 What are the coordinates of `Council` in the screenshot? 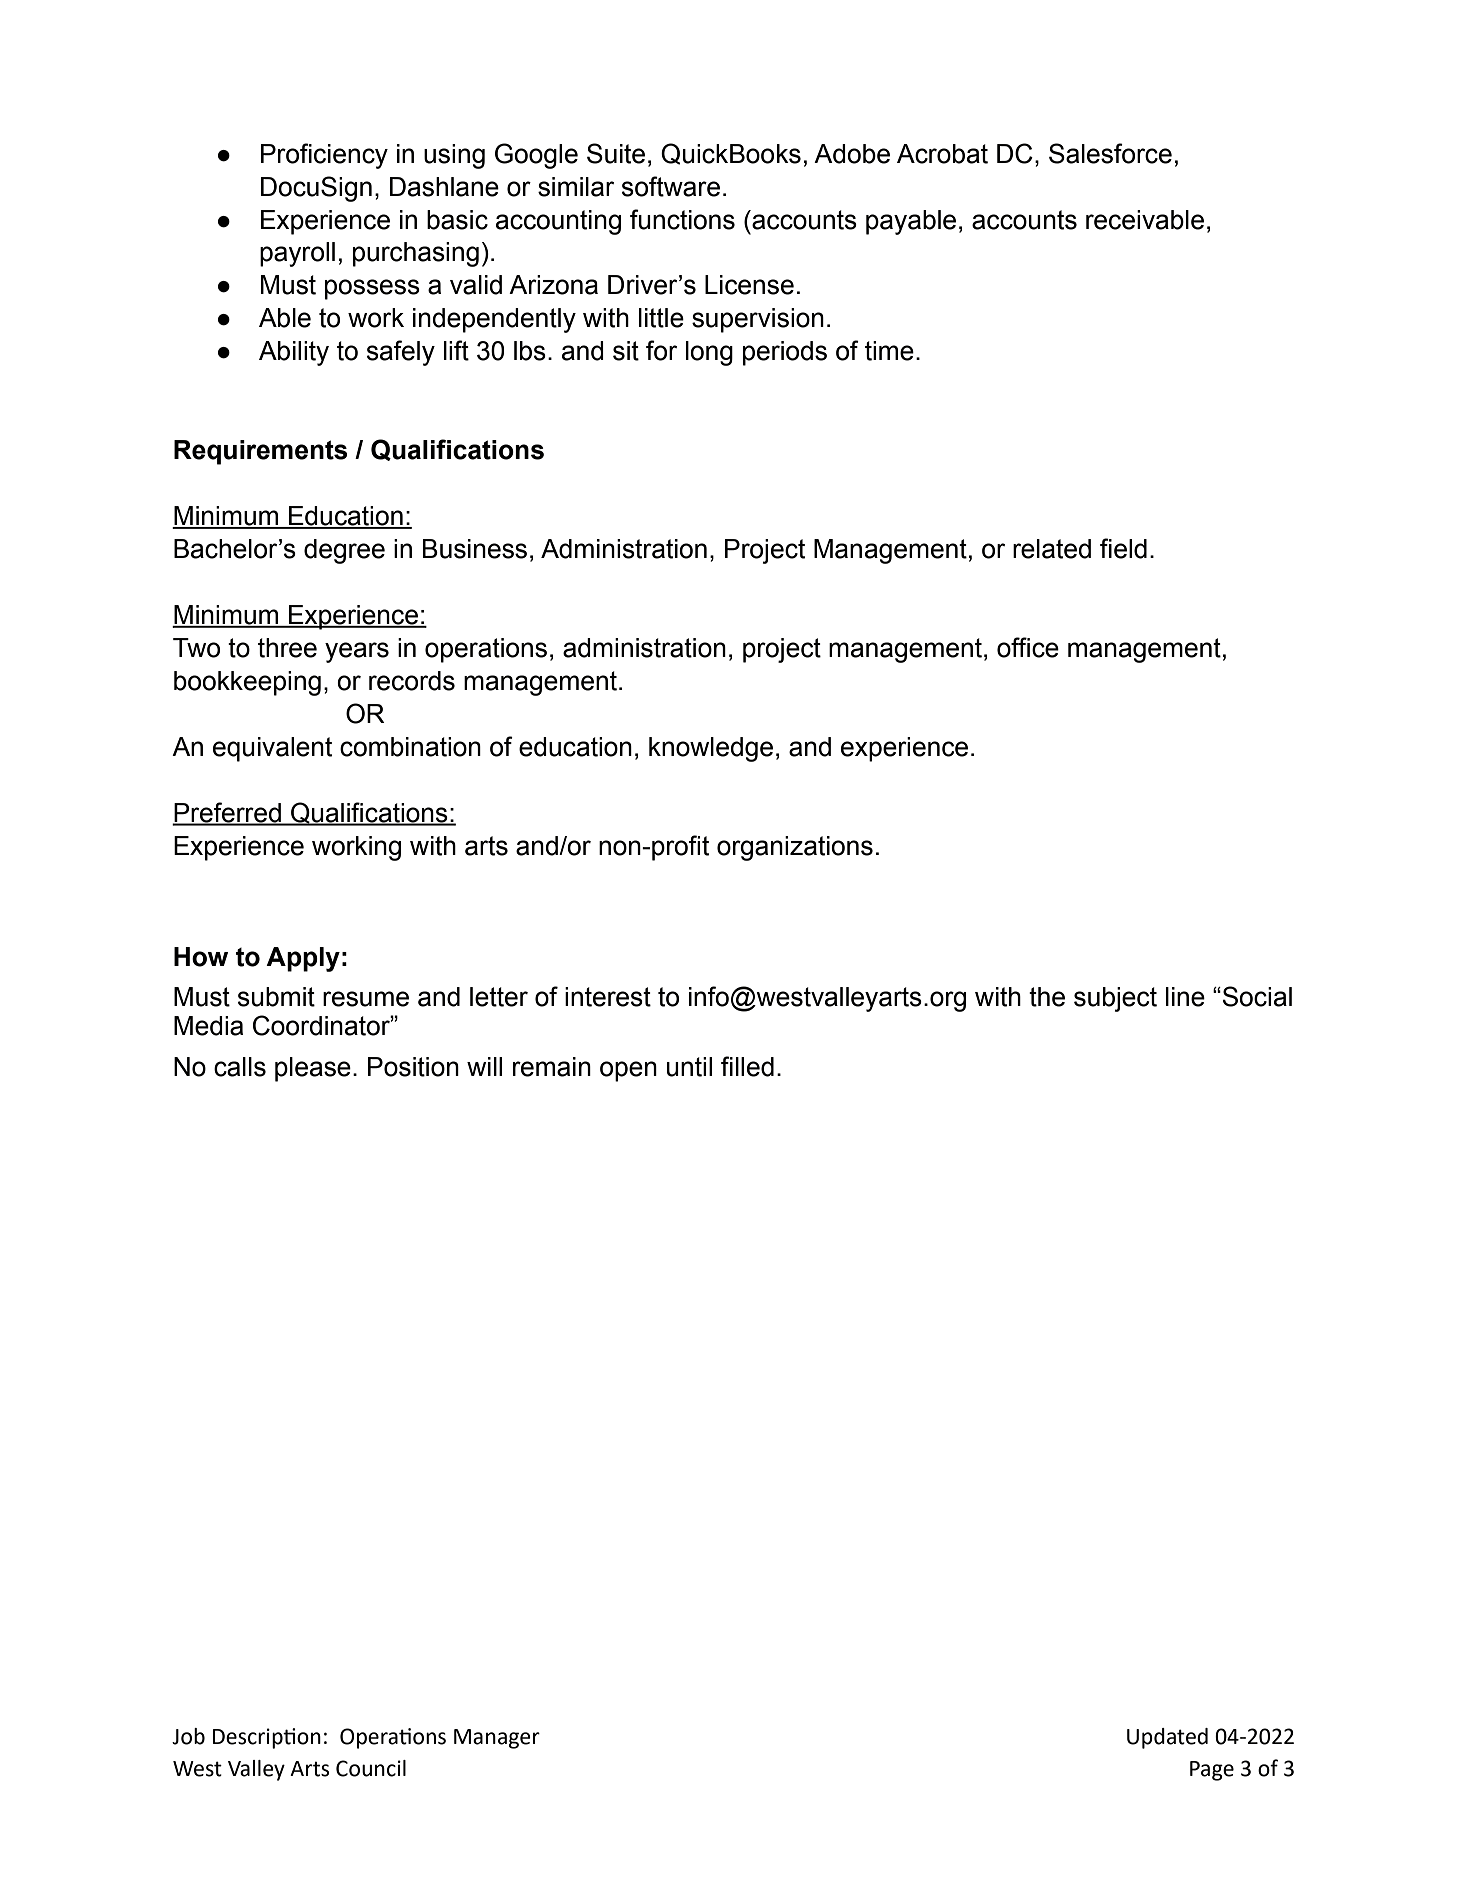 It's located at (371, 1768).
